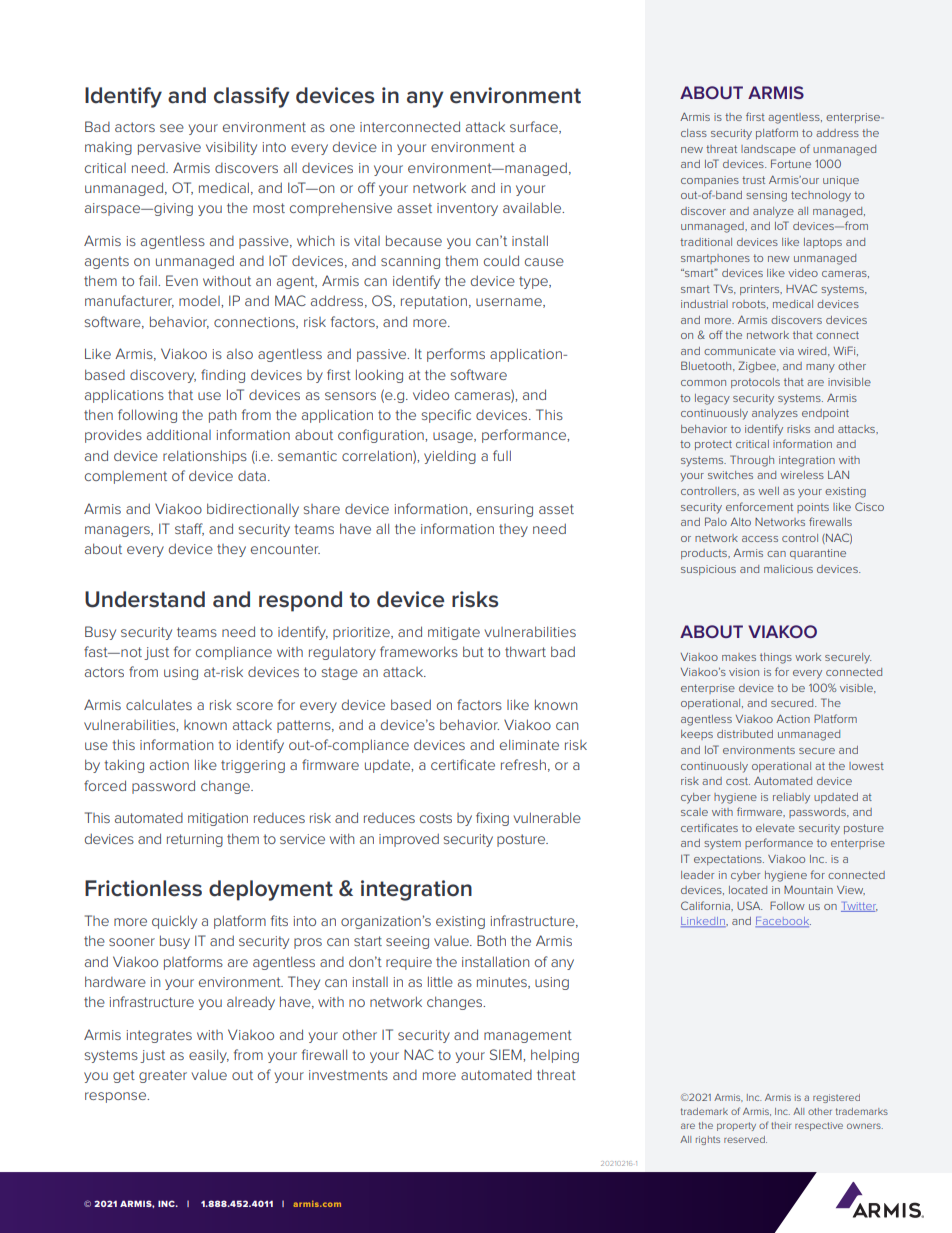 This document has height=1233, width=952. Describe the element at coordinates (760, 539) in the document. I see `access` at that location.
